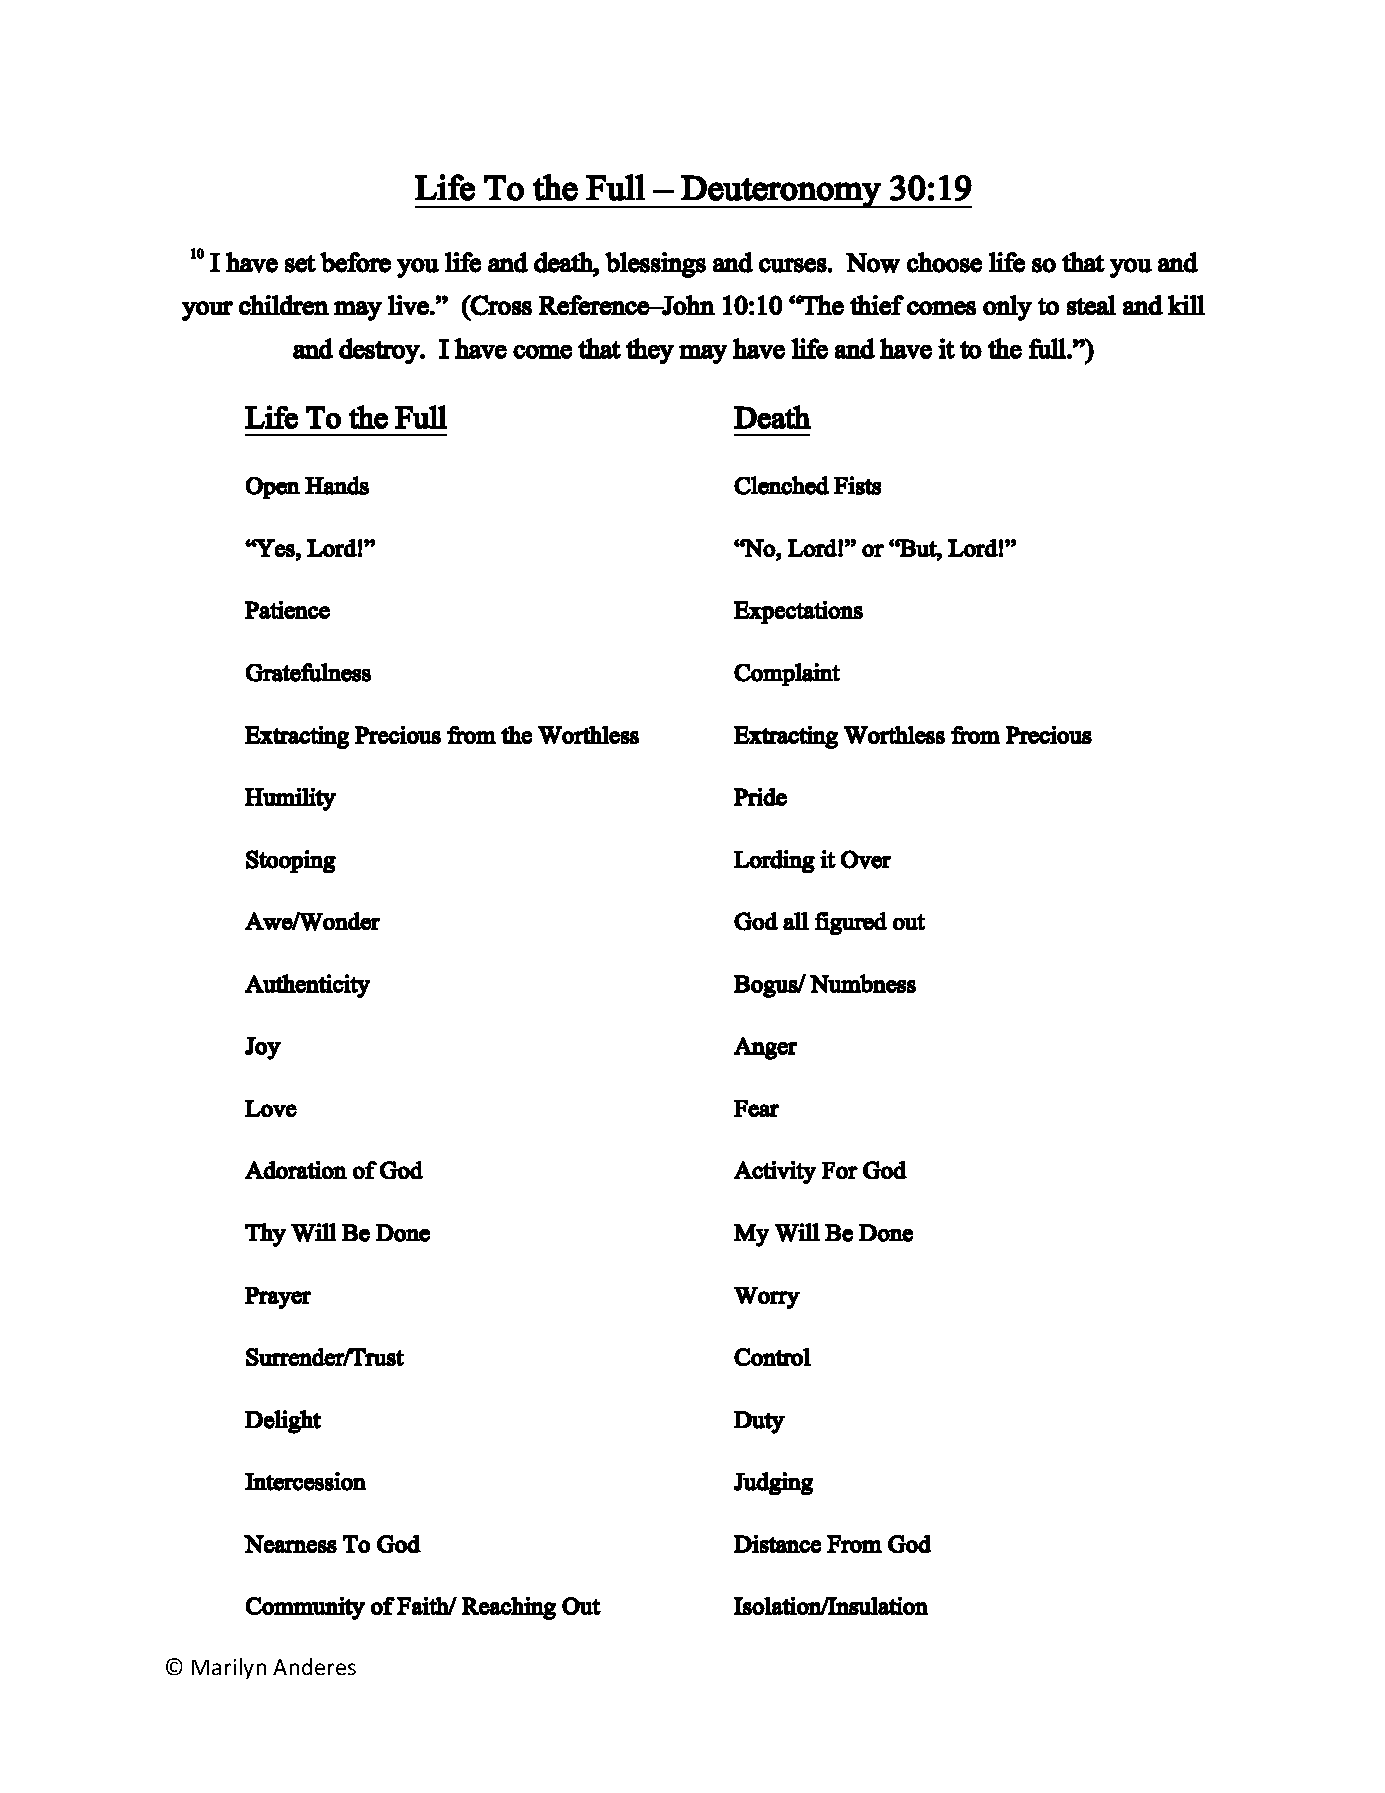 The image size is (1385, 1793). What do you see at coordinates (655, 265) in the page?
I see `blessings` at bounding box center [655, 265].
